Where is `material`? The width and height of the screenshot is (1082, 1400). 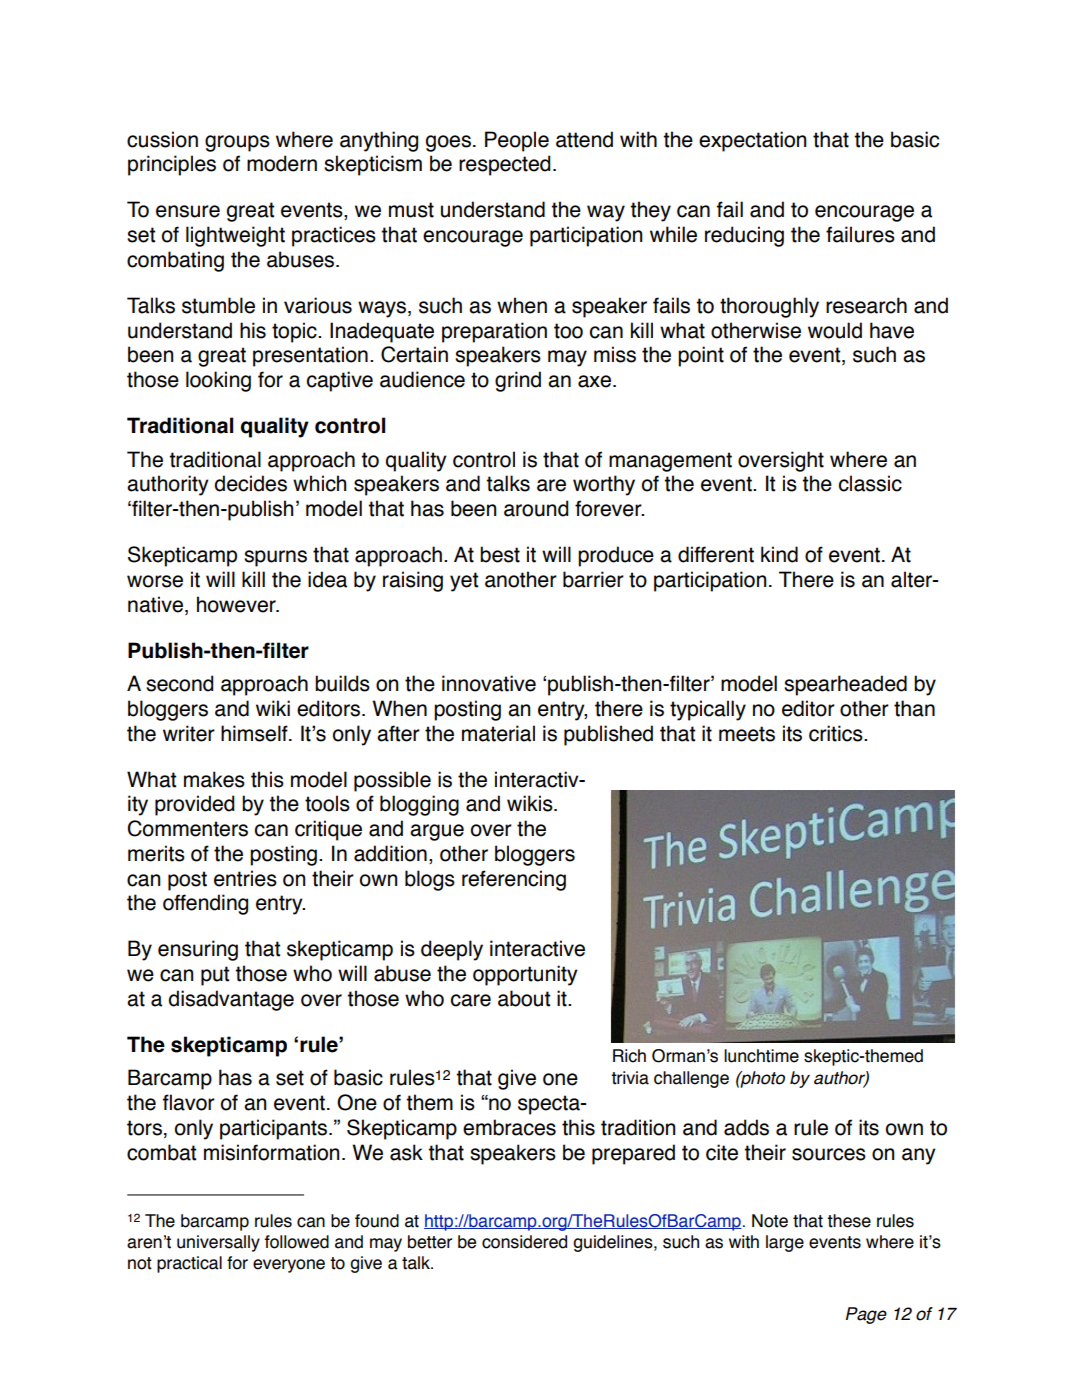
material is located at coordinates (498, 733).
